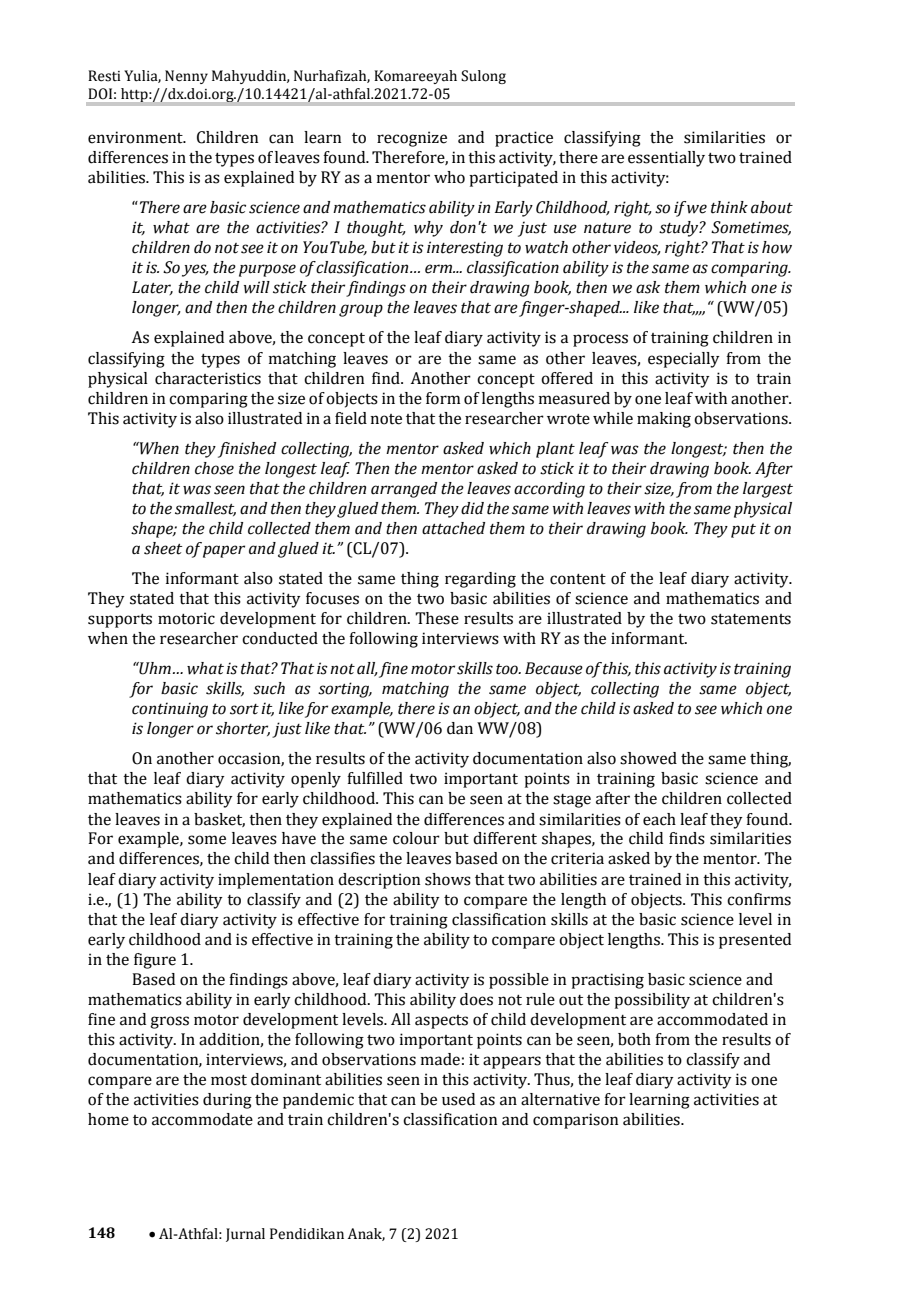 The width and height of the document is (924, 1308). I want to click on put, so click(743, 531).
